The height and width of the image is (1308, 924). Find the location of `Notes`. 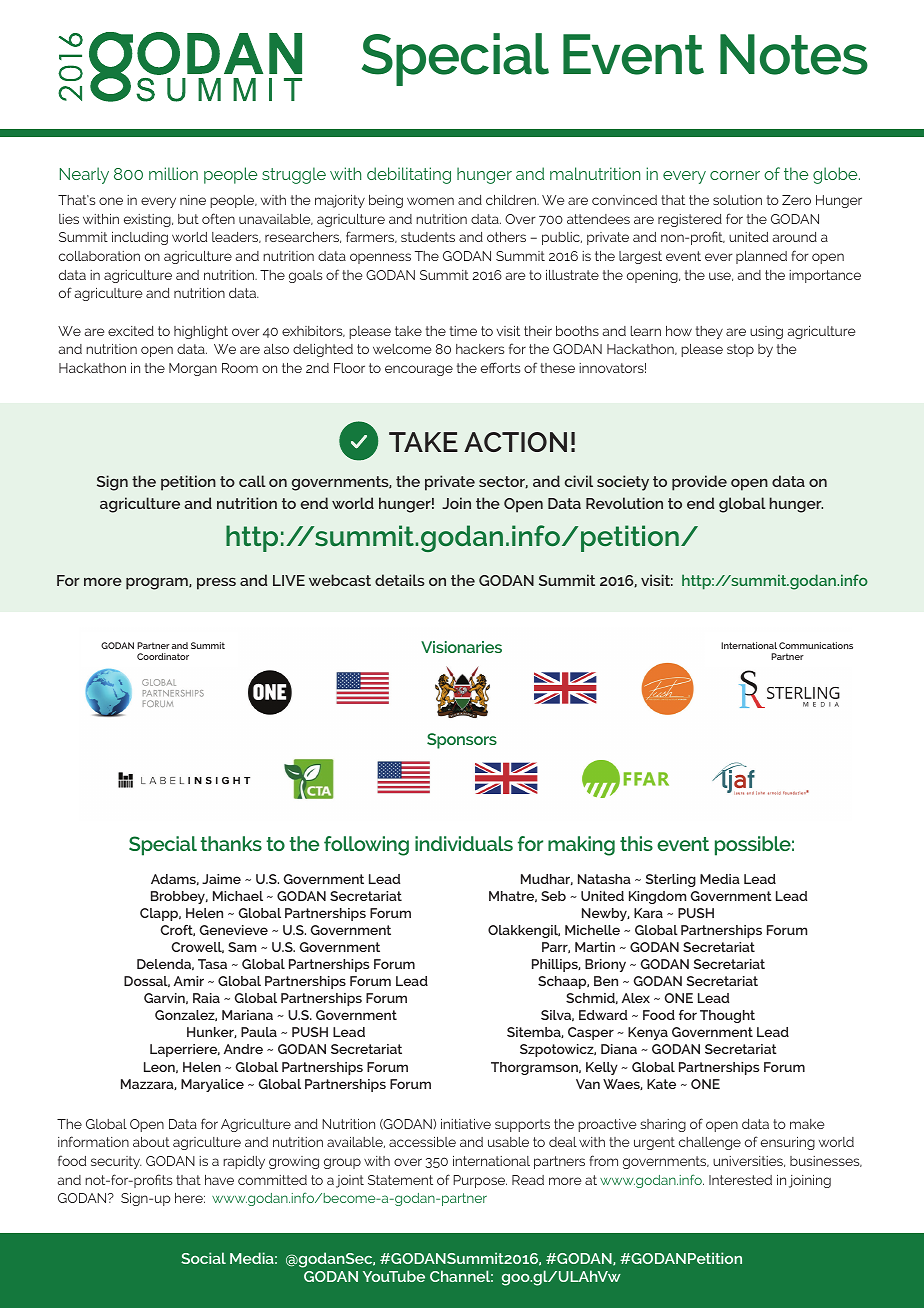

Notes is located at coordinates (794, 54).
